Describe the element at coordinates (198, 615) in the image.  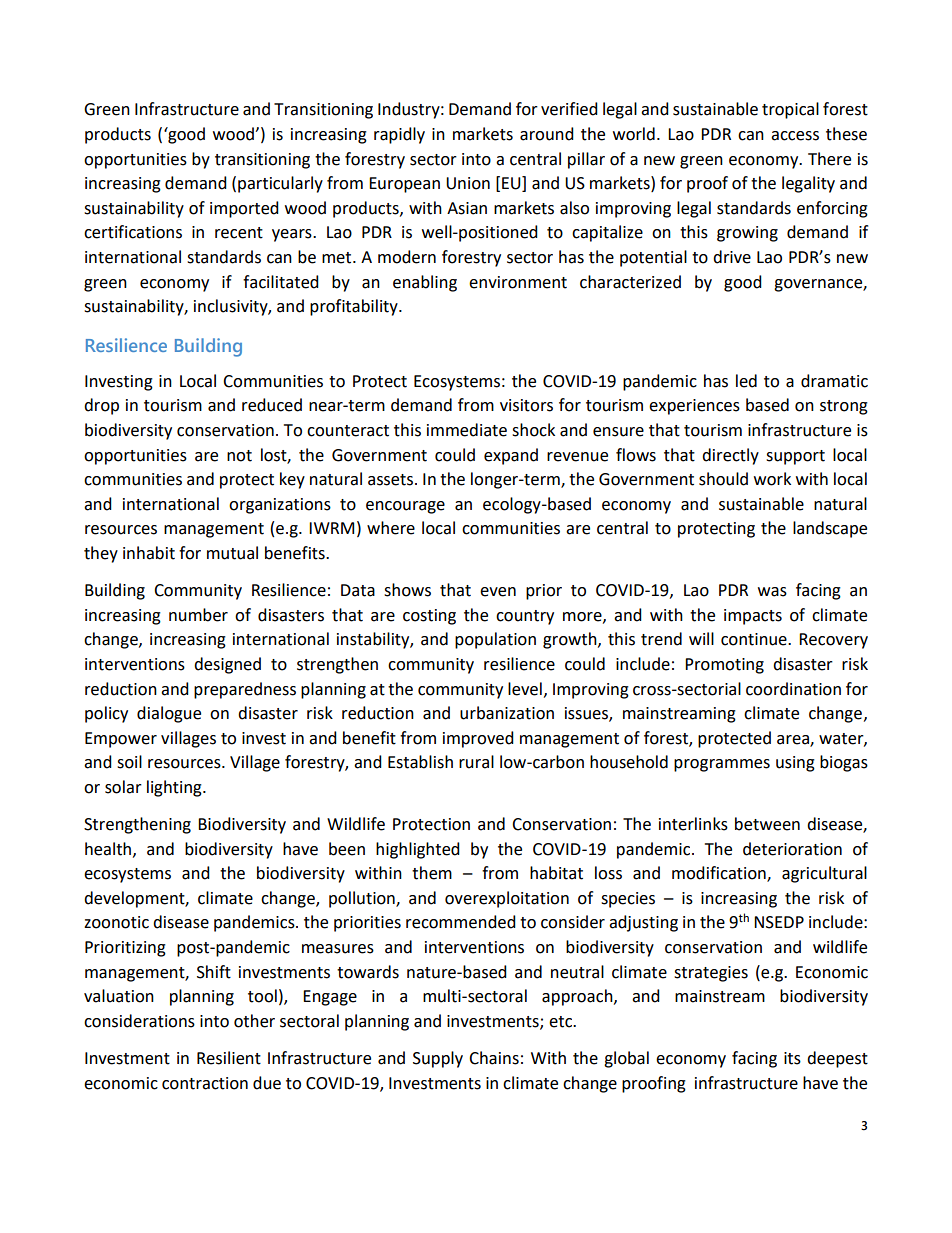
I see `number` at that location.
